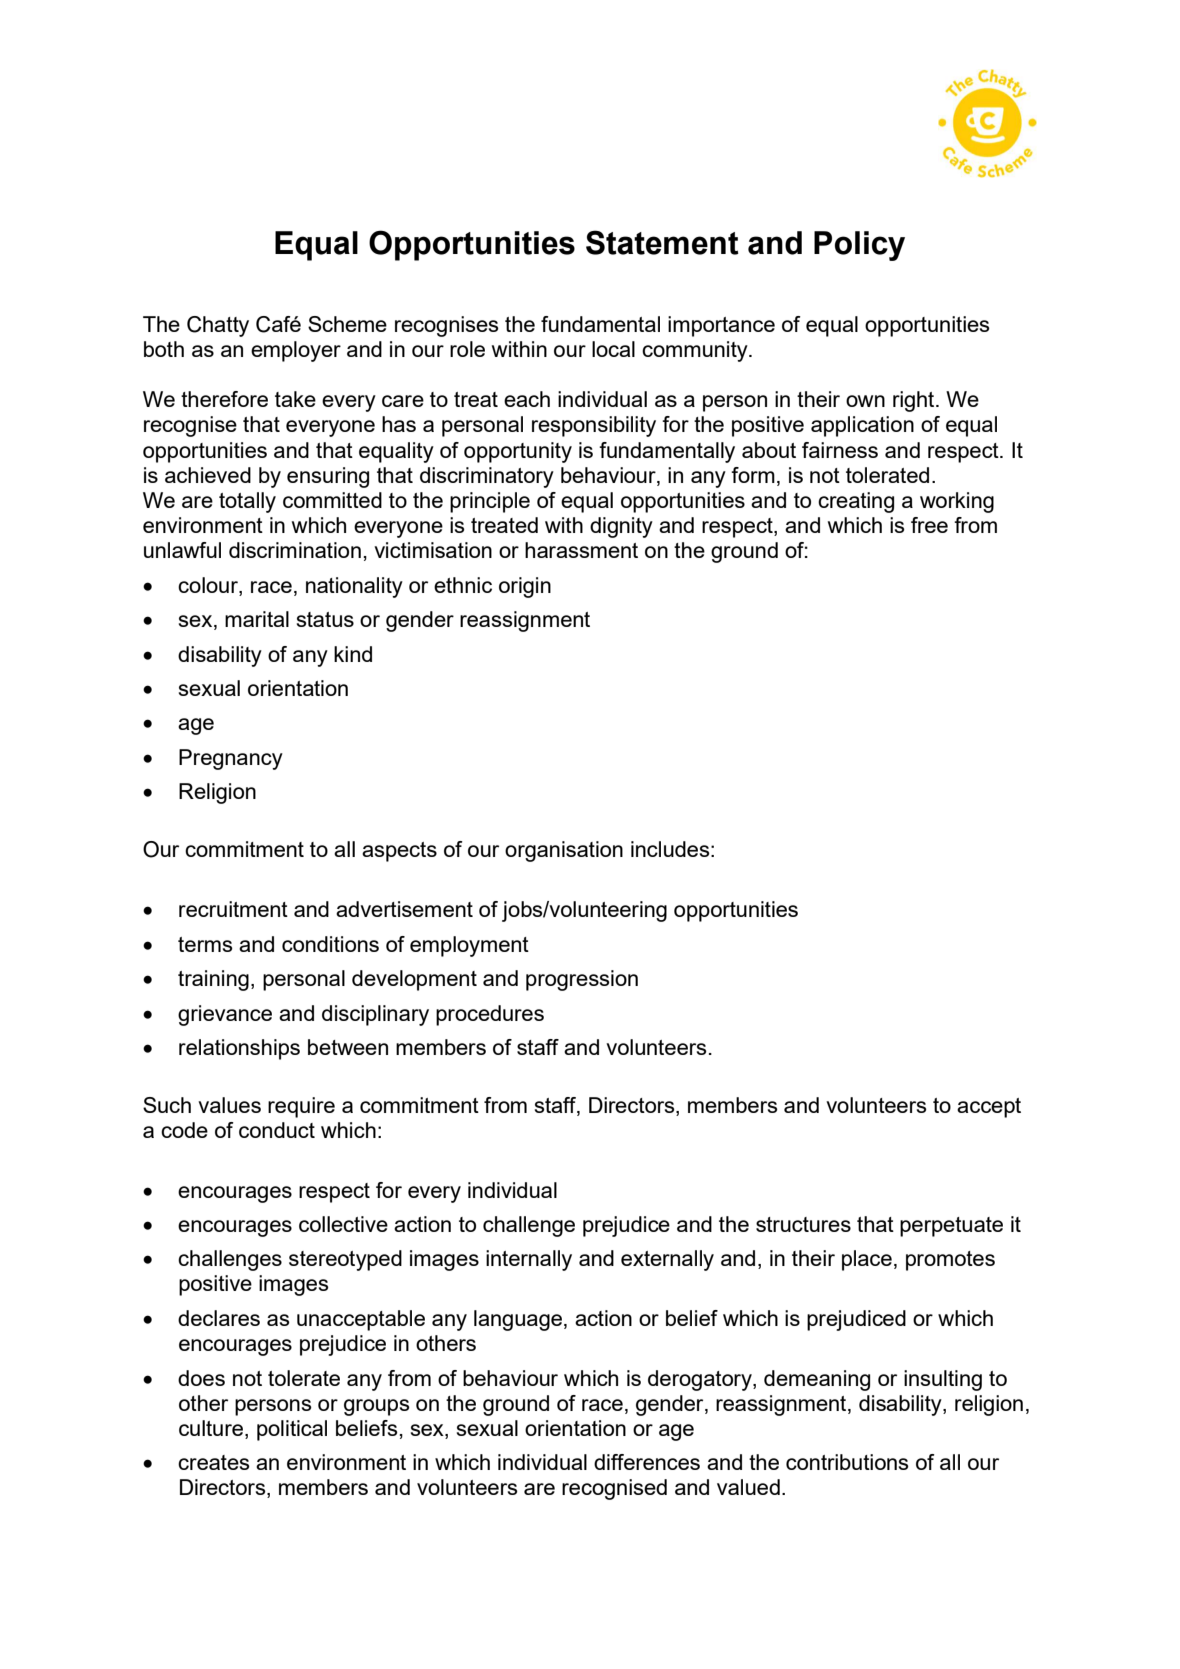  I want to click on differences, so click(647, 1462).
